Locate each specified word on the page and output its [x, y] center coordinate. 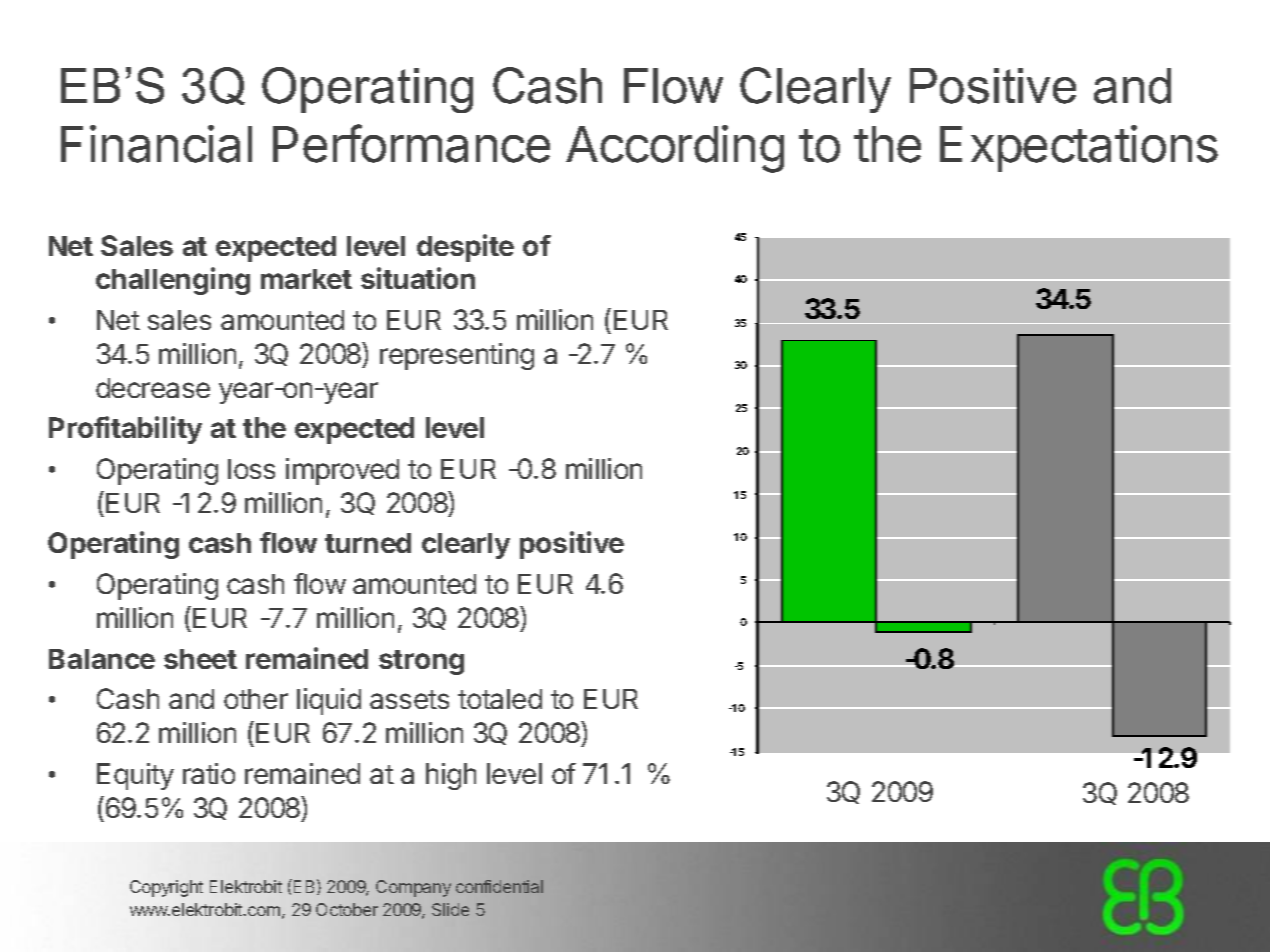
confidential [499, 886]
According [675, 149]
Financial [156, 144]
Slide [450, 909]
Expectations [1079, 148]
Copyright [166, 888]
